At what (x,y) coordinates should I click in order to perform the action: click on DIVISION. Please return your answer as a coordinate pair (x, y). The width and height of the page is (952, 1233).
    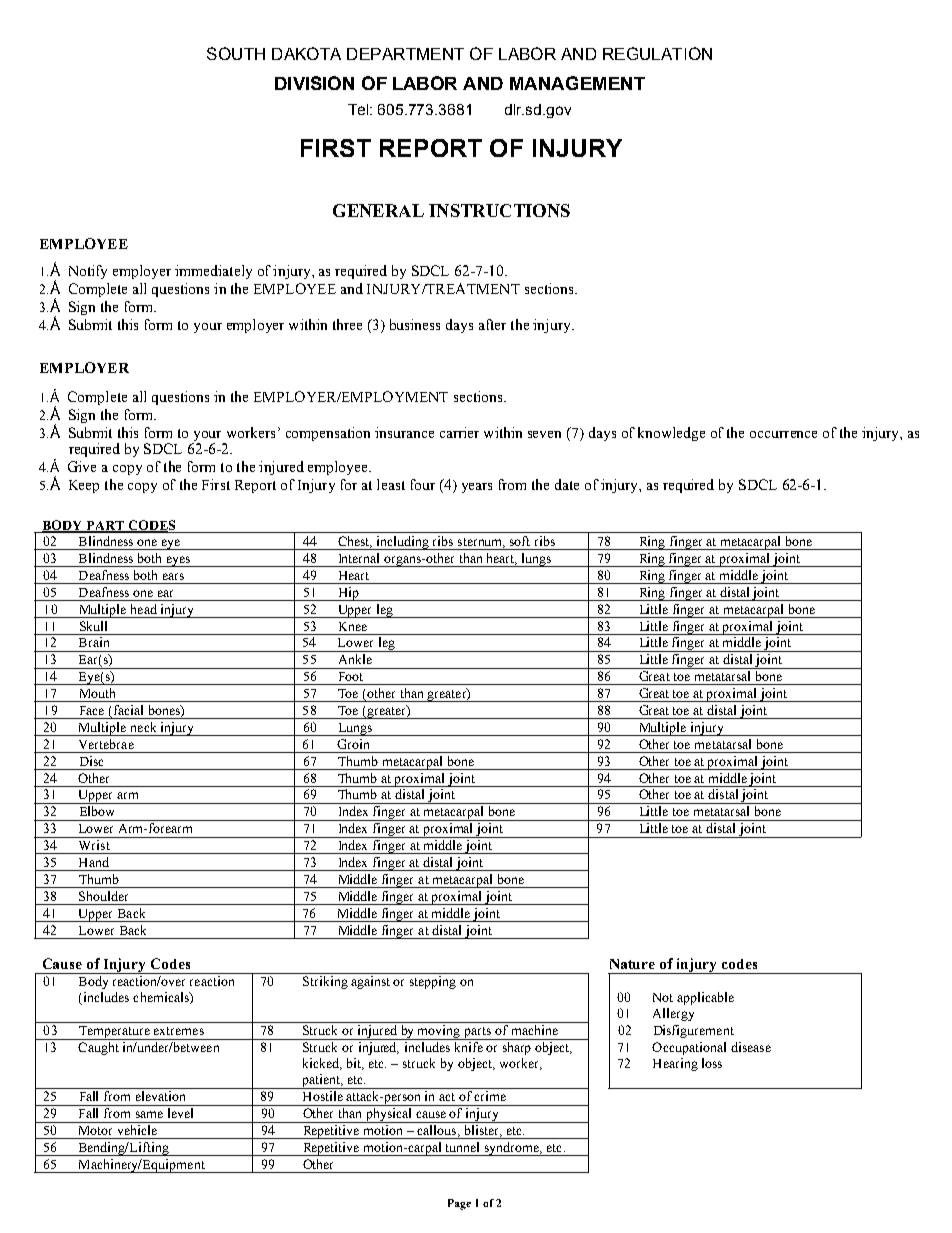
    Looking at the image, I should click on (314, 83).
